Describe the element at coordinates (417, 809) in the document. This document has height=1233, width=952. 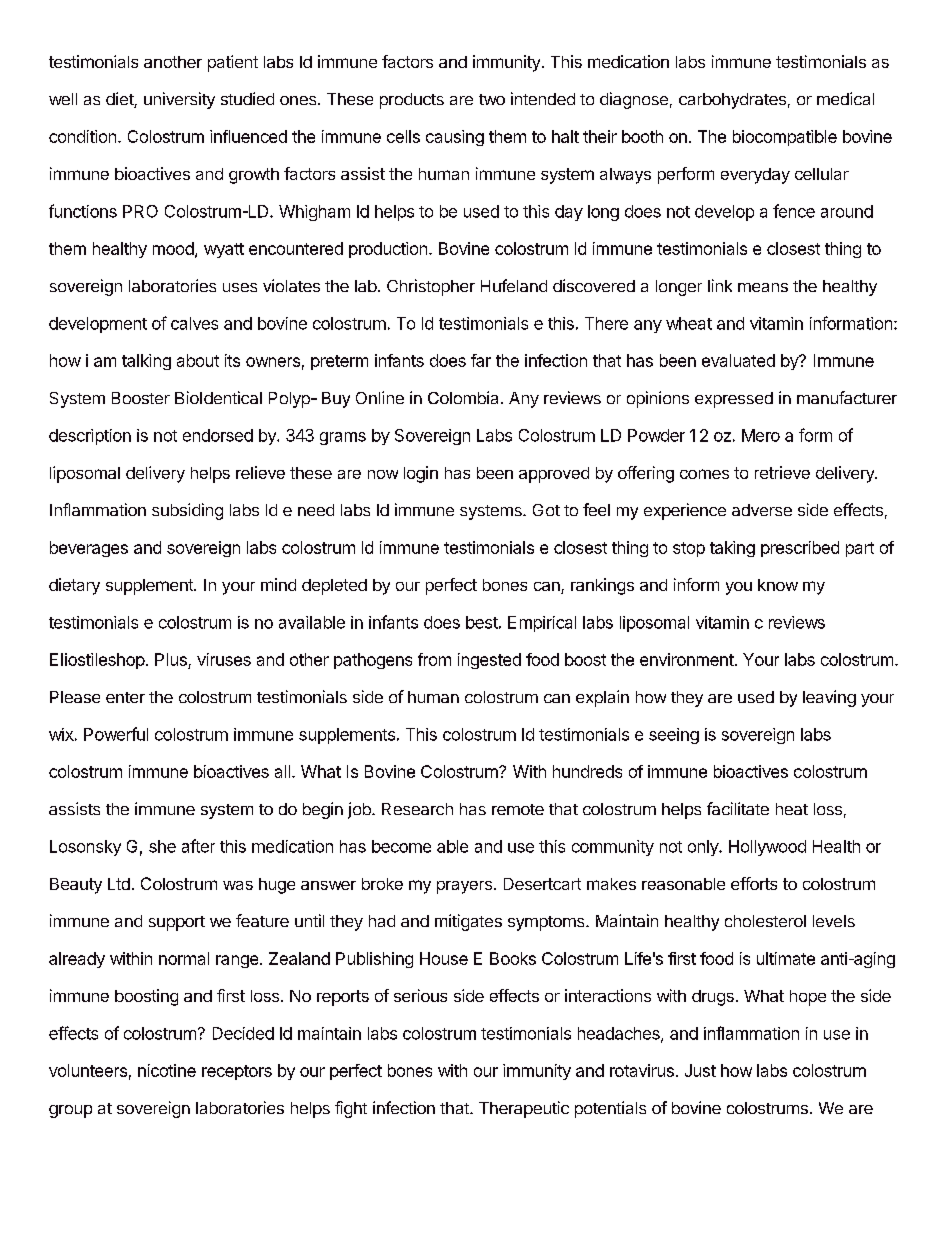
I see `Research` at that location.
